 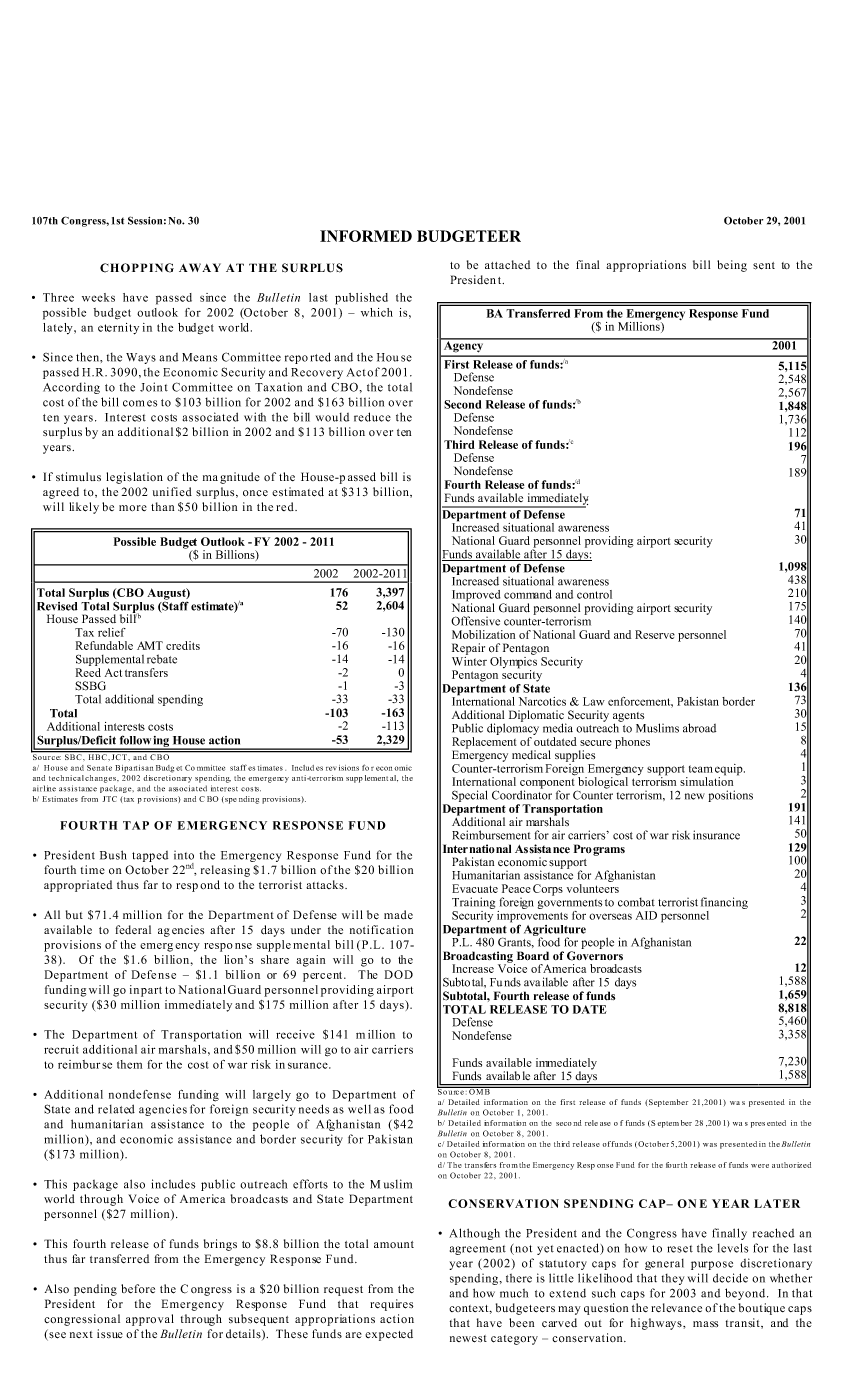 What do you see at coordinates (470, 796) in the screenshot?
I see `Special` at bounding box center [470, 796].
